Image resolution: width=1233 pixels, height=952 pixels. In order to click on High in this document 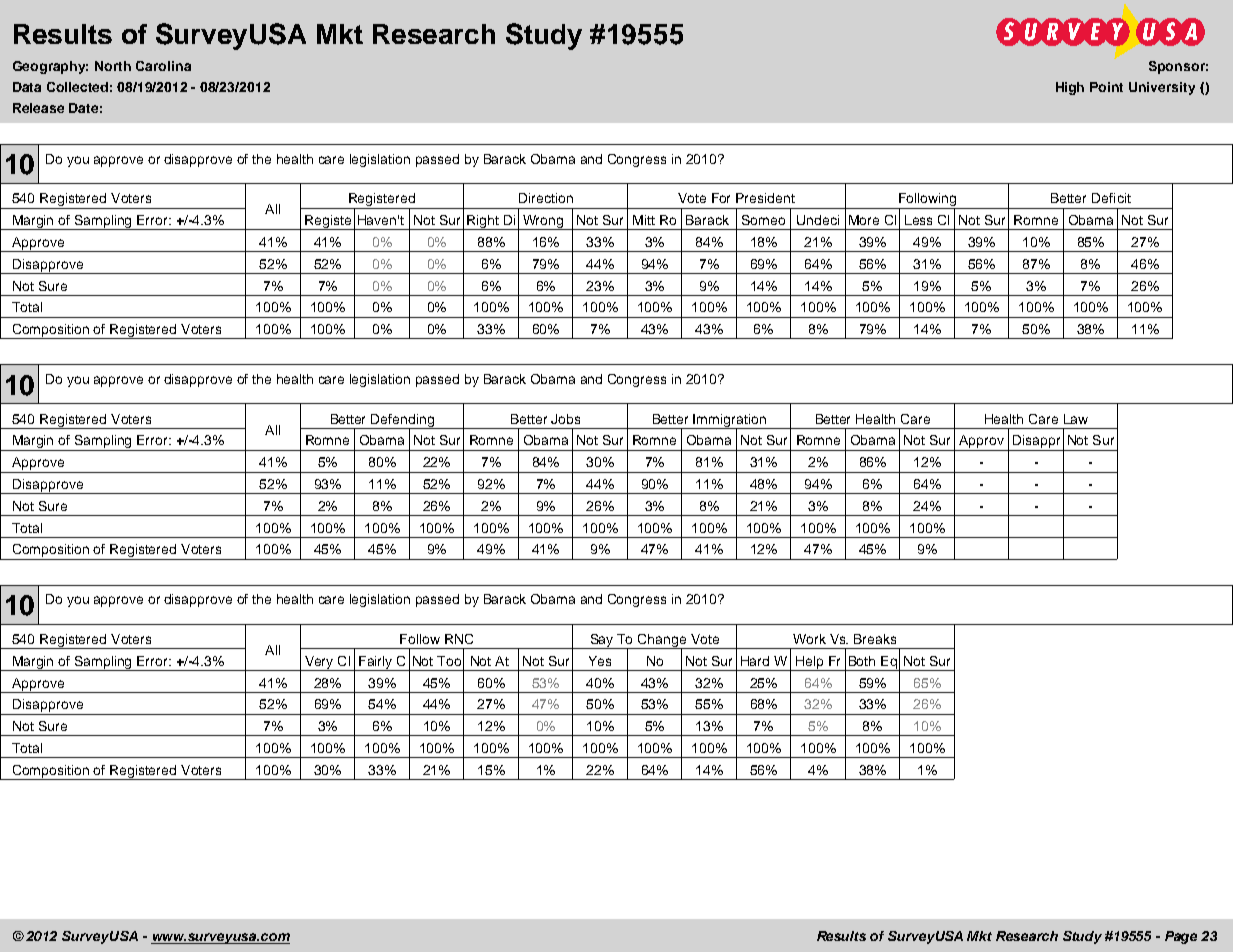, I will do `click(1070, 88)`.
